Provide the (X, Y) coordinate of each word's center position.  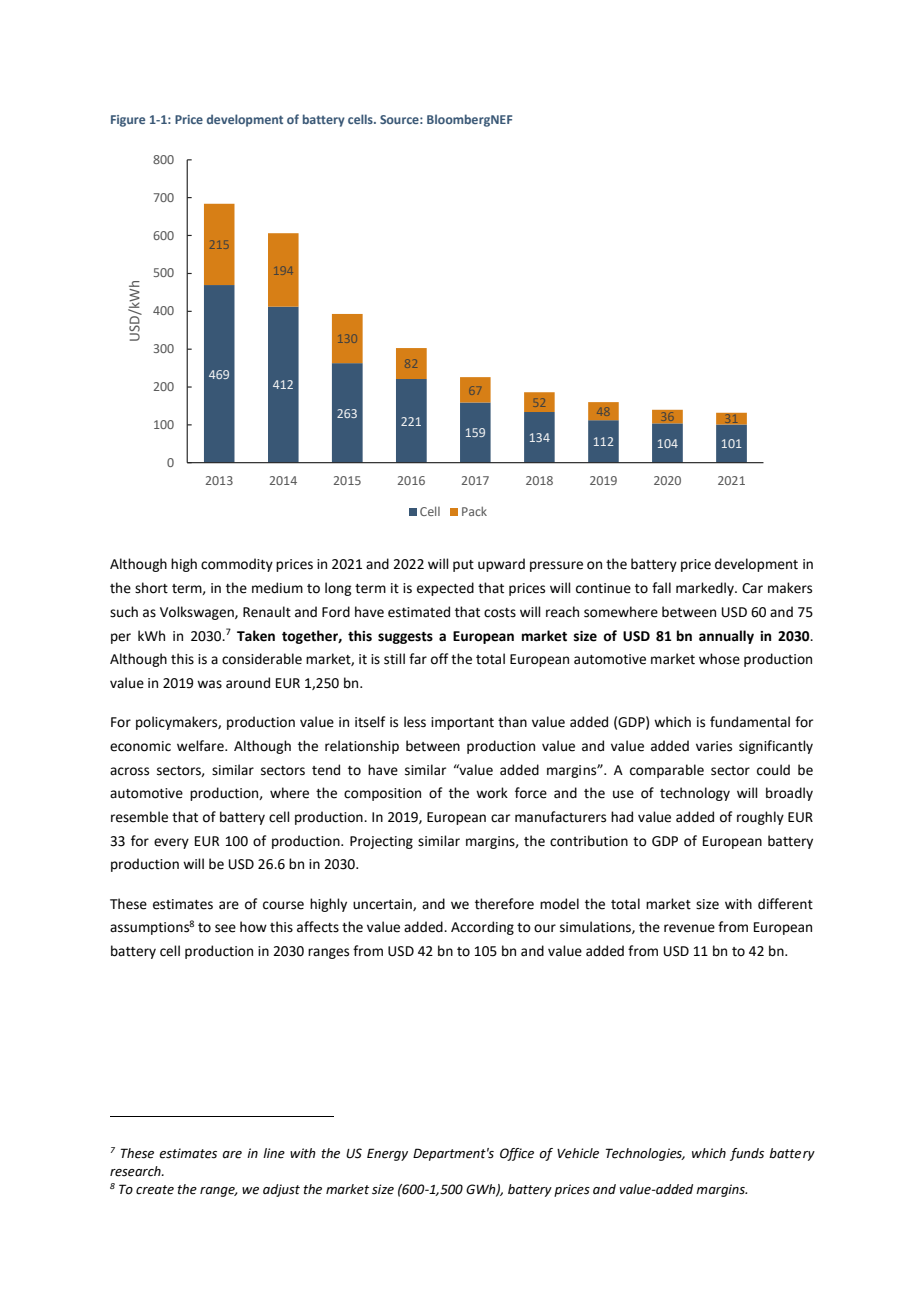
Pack (474, 511)
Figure (128, 121)
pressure (556, 566)
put (463, 566)
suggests (405, 638)
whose (719, 659)
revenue (689, 928)
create (155, 1190)
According (482, 928)
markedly (706, 589)
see (225, 928)
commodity (237, 565)
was (209, 684)
